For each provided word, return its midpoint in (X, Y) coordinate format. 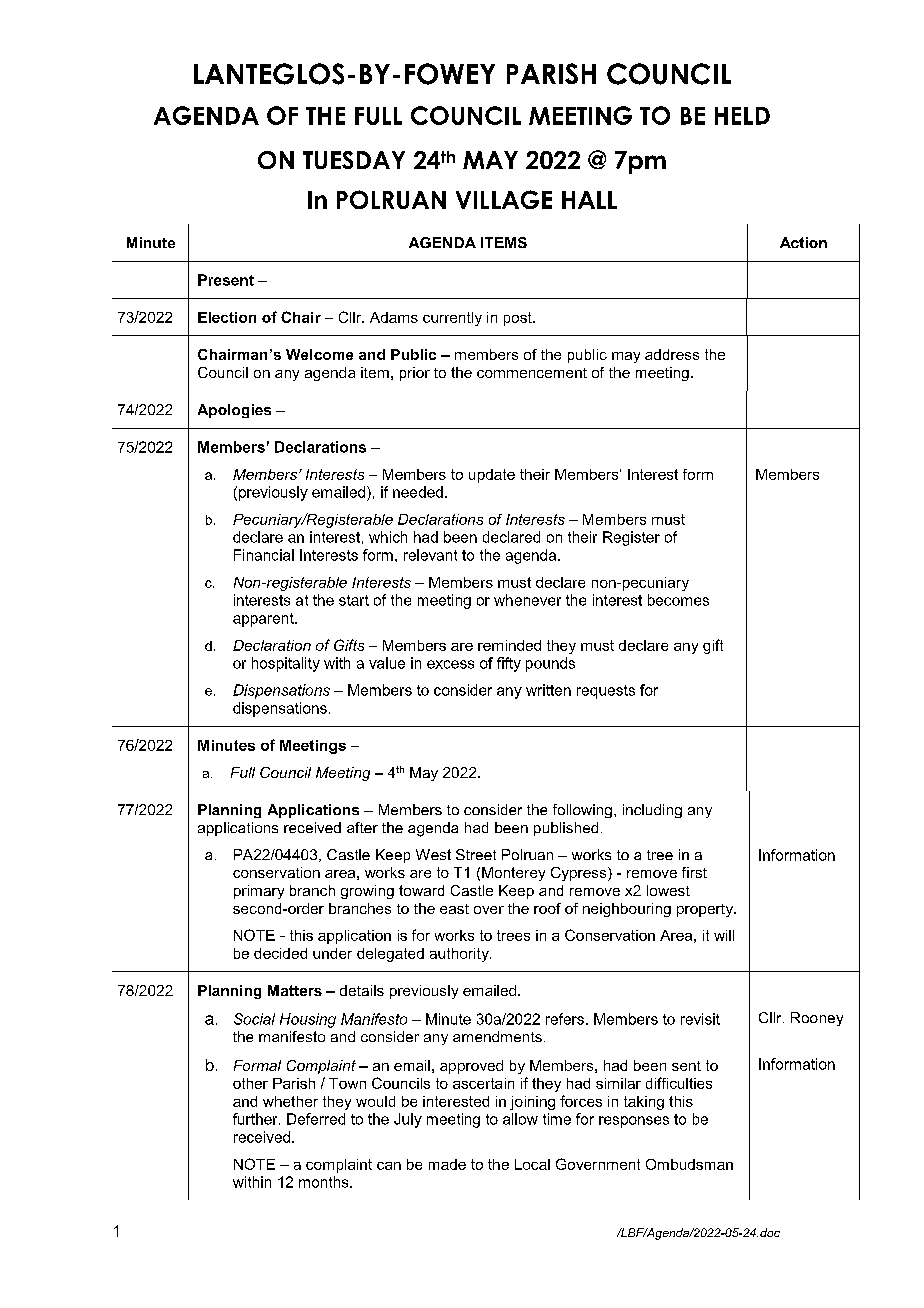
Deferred (316, 1119)
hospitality (286, 664)
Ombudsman (689, 1164)
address (672, 354)
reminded (509, 645)
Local (532, 1164)
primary (259, 892)
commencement (532, 373)
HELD (742, 116)
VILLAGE (504, 199)
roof (547, 908)
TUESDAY (354, 160)
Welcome (319, 354)
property (706, 910)
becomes (678, 600)
